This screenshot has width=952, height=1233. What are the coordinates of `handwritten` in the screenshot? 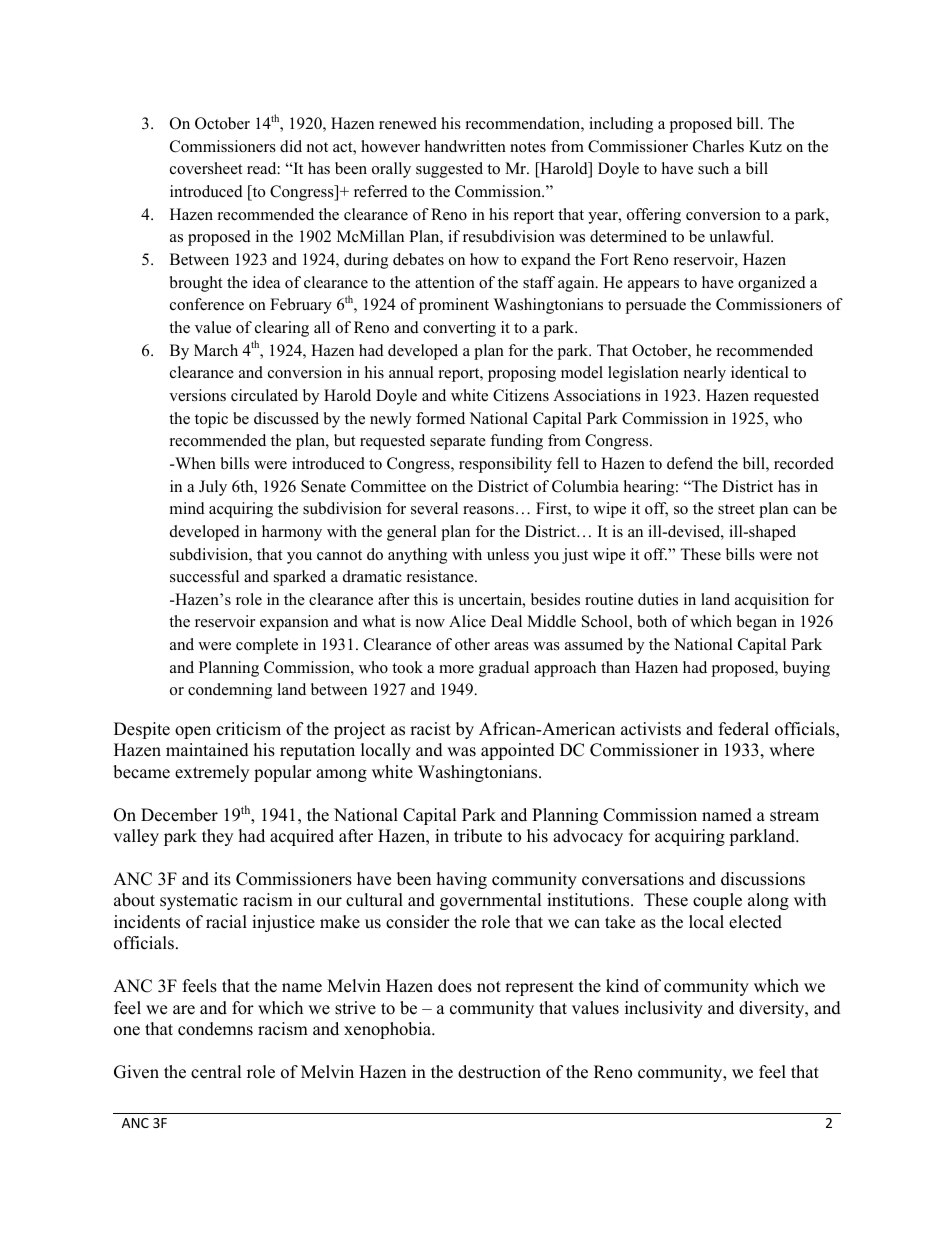 It's located at (465, 146).
